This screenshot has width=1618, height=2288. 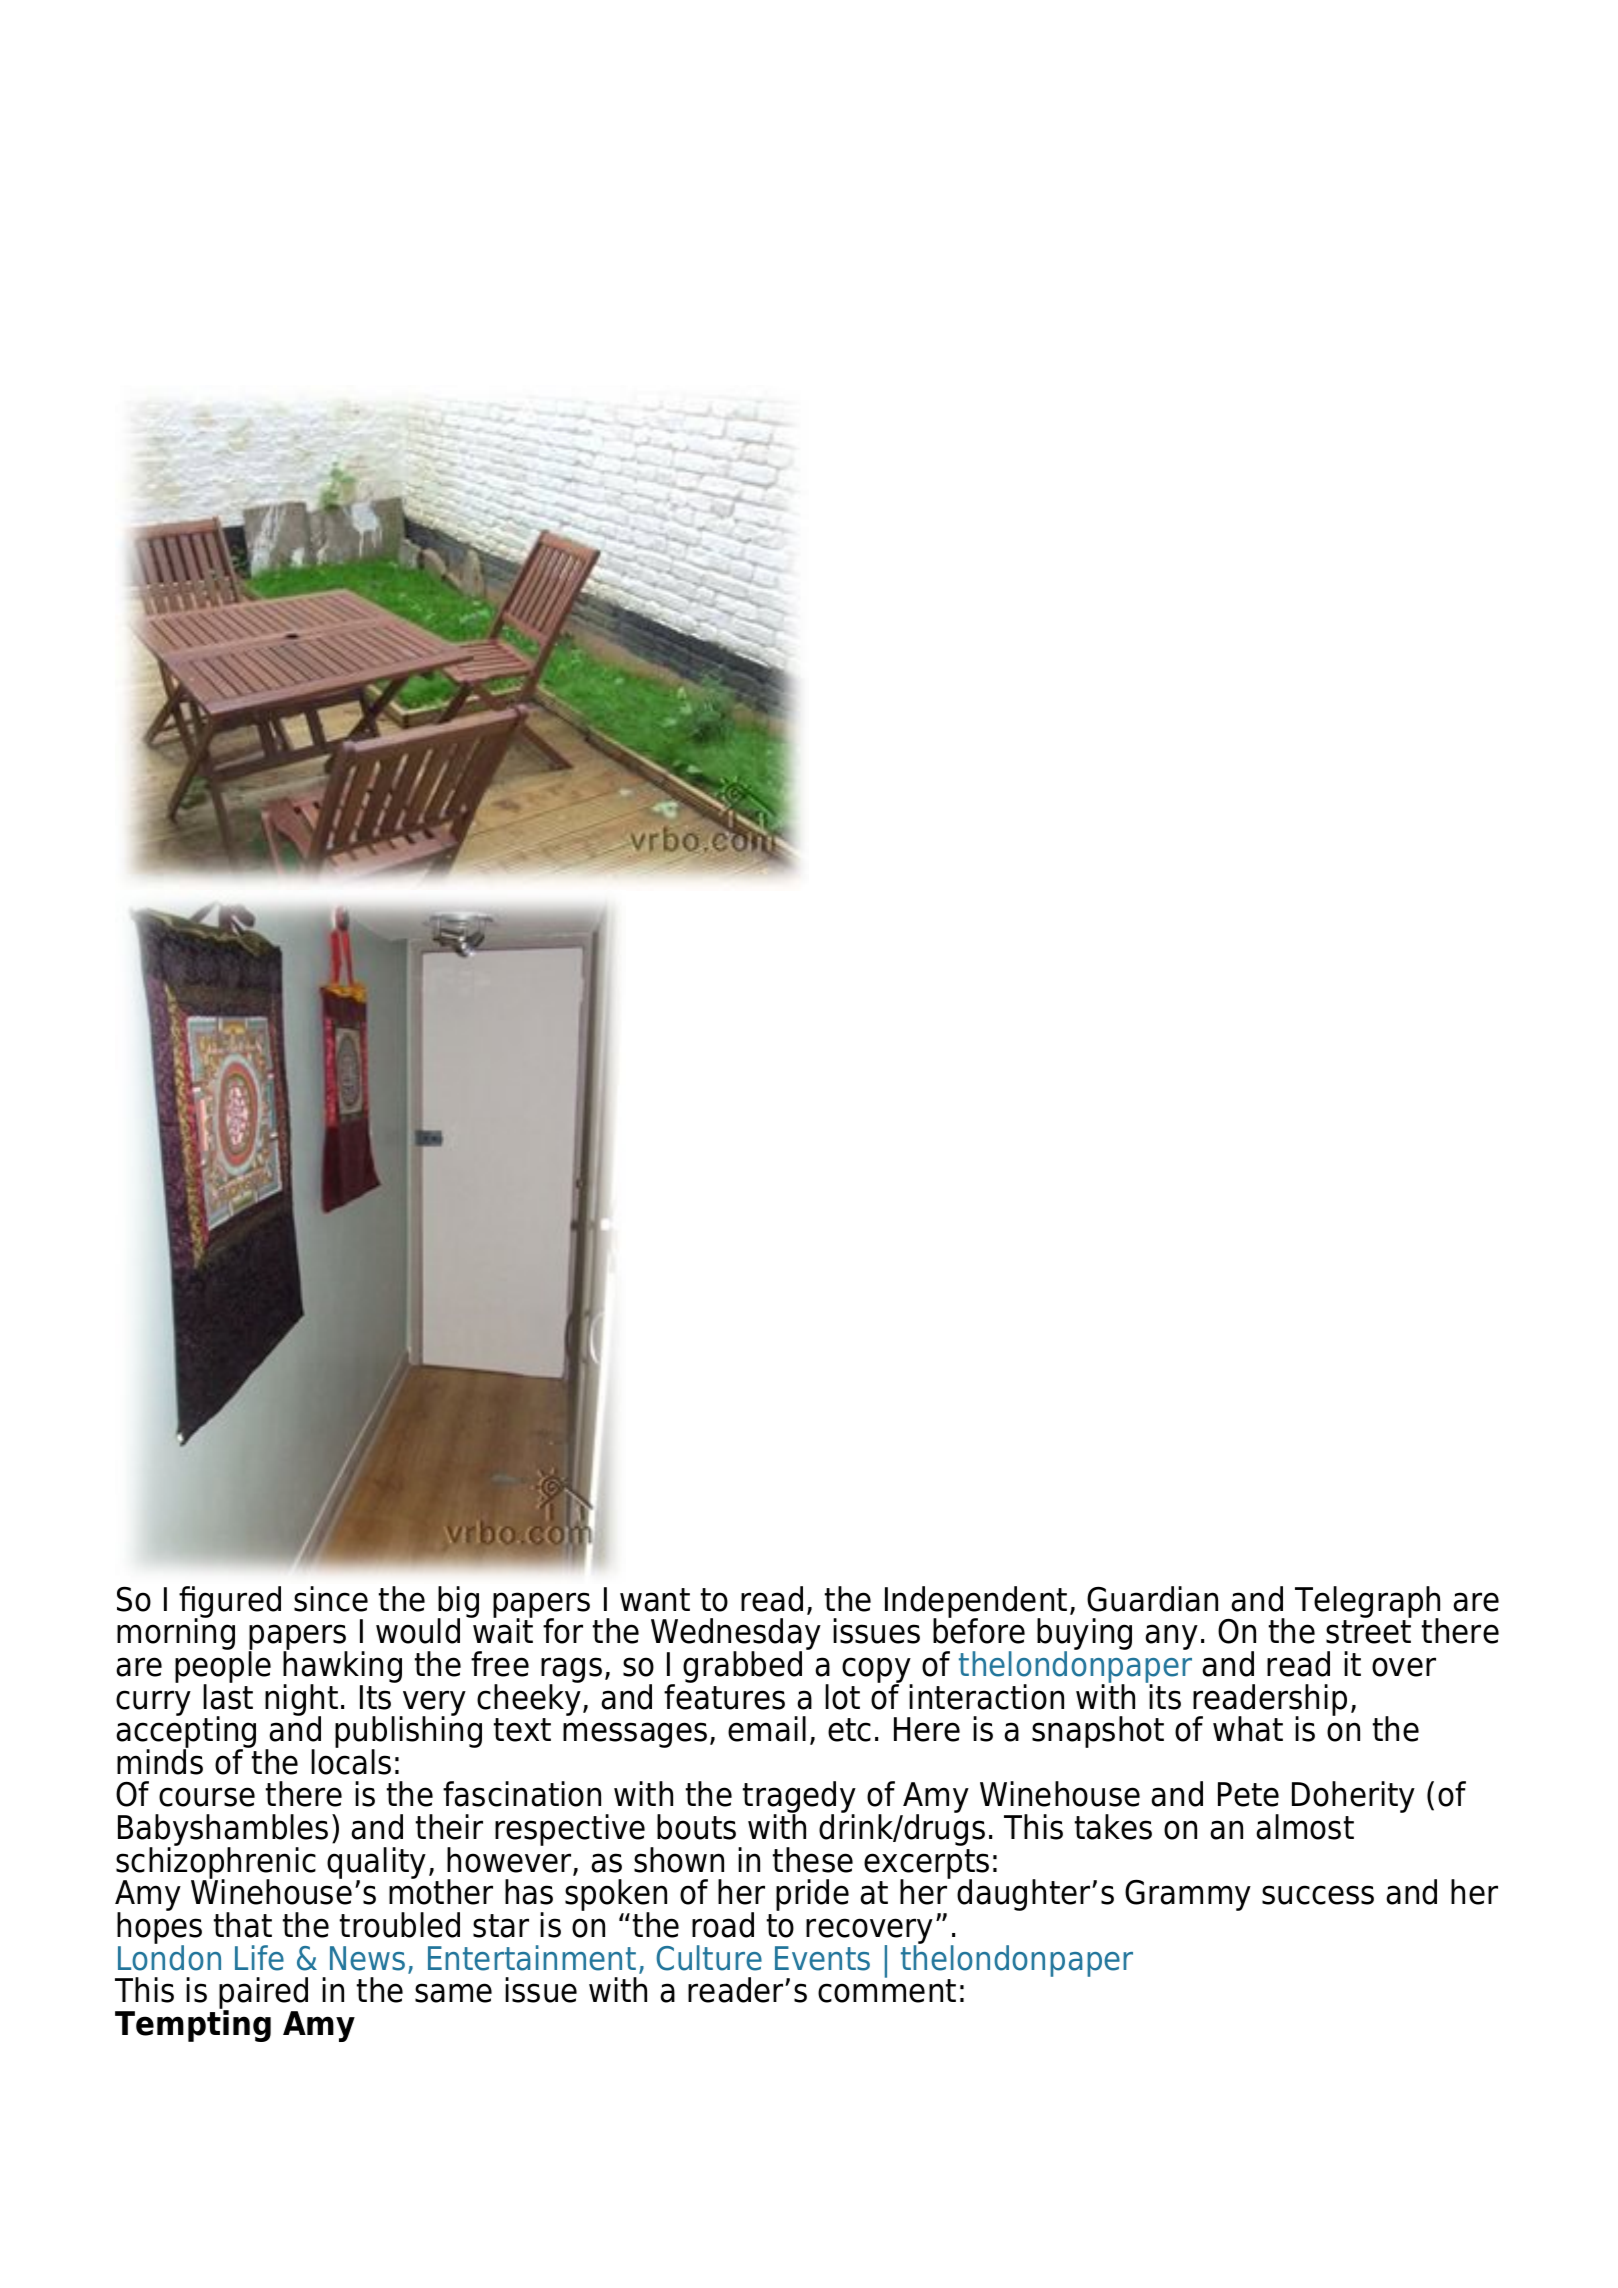 What do you see at coordinates (1248, 1794) in the screenshot?
I see `Pete` at bounding box center [1248, 1794].
